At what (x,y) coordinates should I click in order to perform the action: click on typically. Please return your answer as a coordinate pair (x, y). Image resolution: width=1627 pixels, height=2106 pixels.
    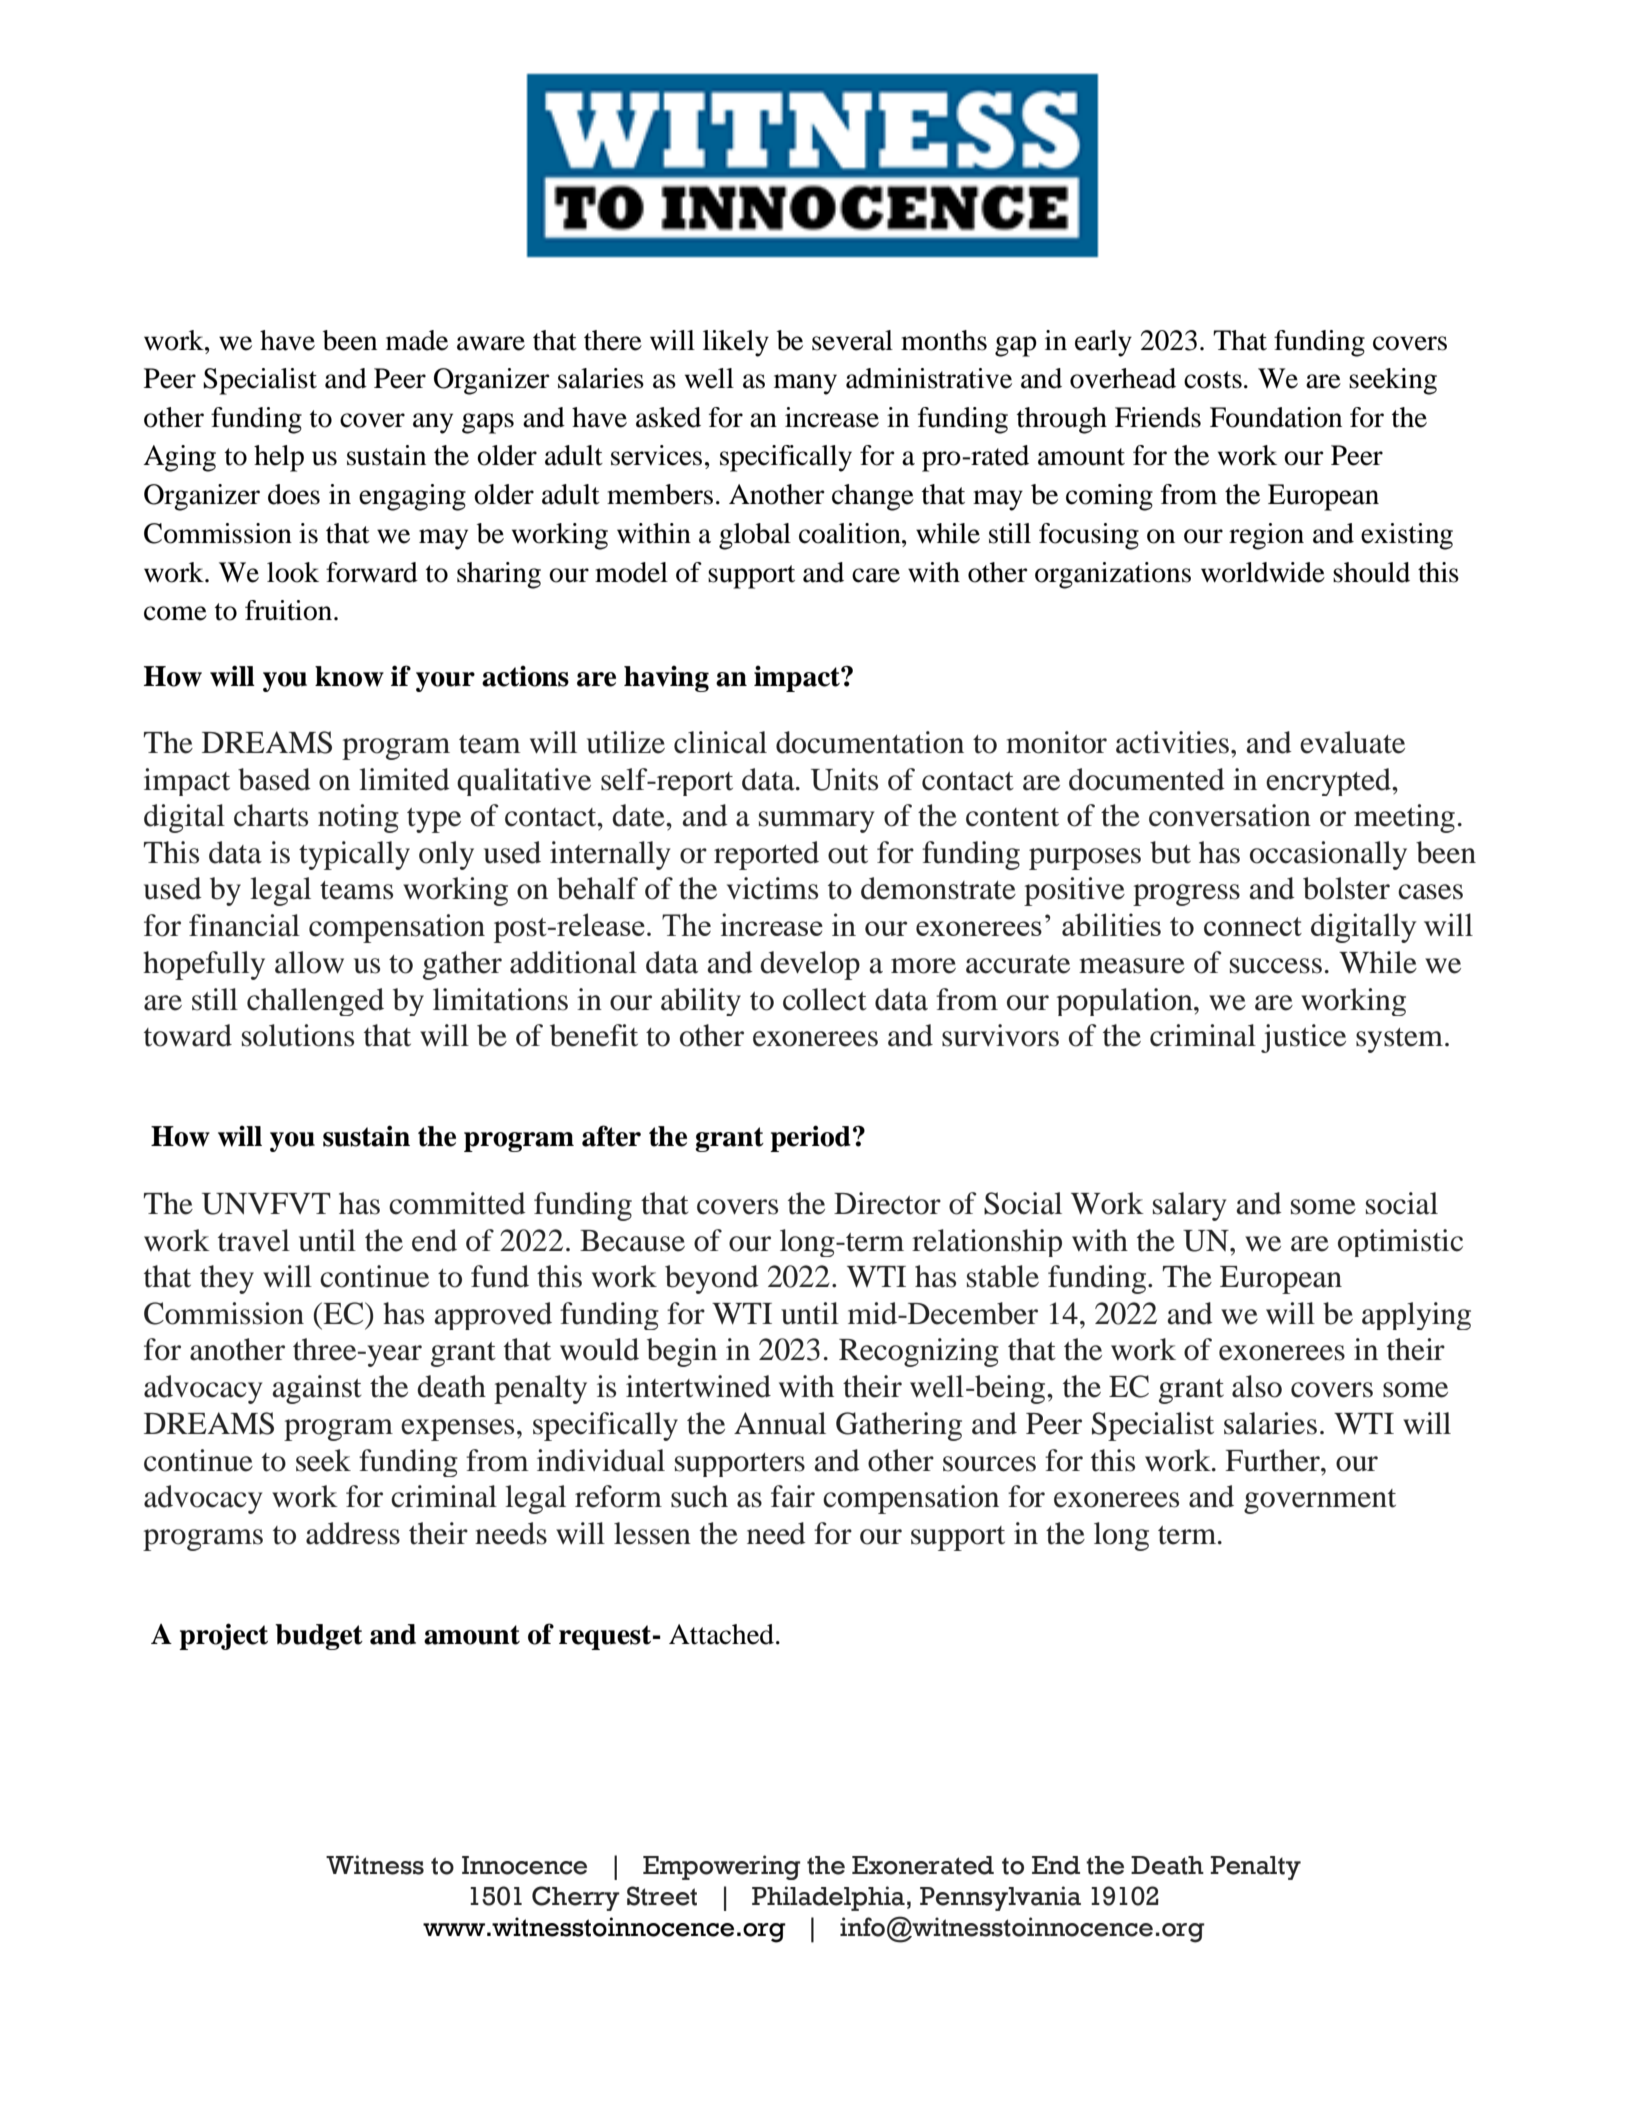
    Looking at the image, I should click on (354, 855).
